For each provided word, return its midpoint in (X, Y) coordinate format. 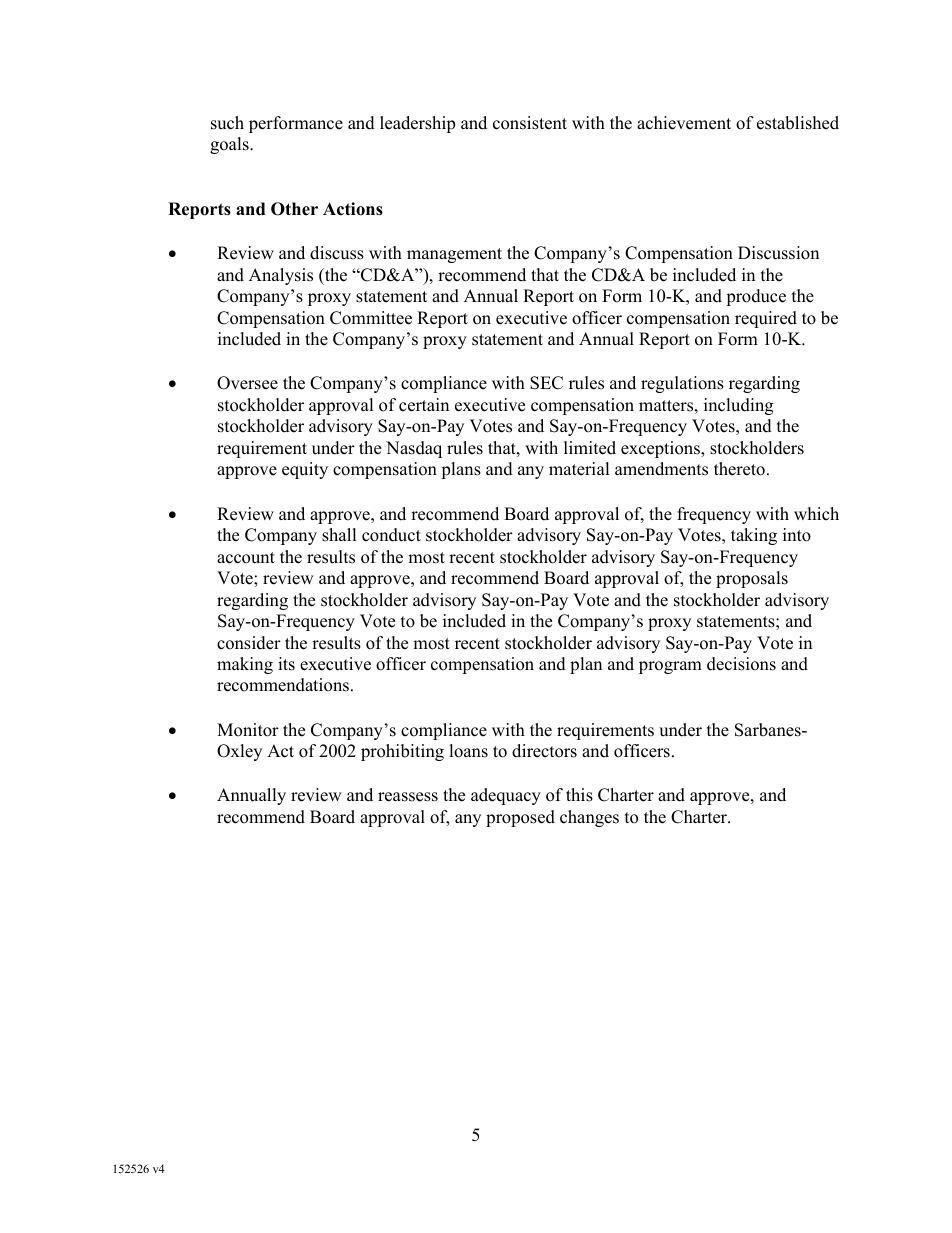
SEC (546, 383)
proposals (752, 579)
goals (230, 145)
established (798, 123)
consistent (530, 123)
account (246, 558)
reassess (408, 797)
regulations (682, 384)
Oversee (247, 383)
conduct (391, 535)
